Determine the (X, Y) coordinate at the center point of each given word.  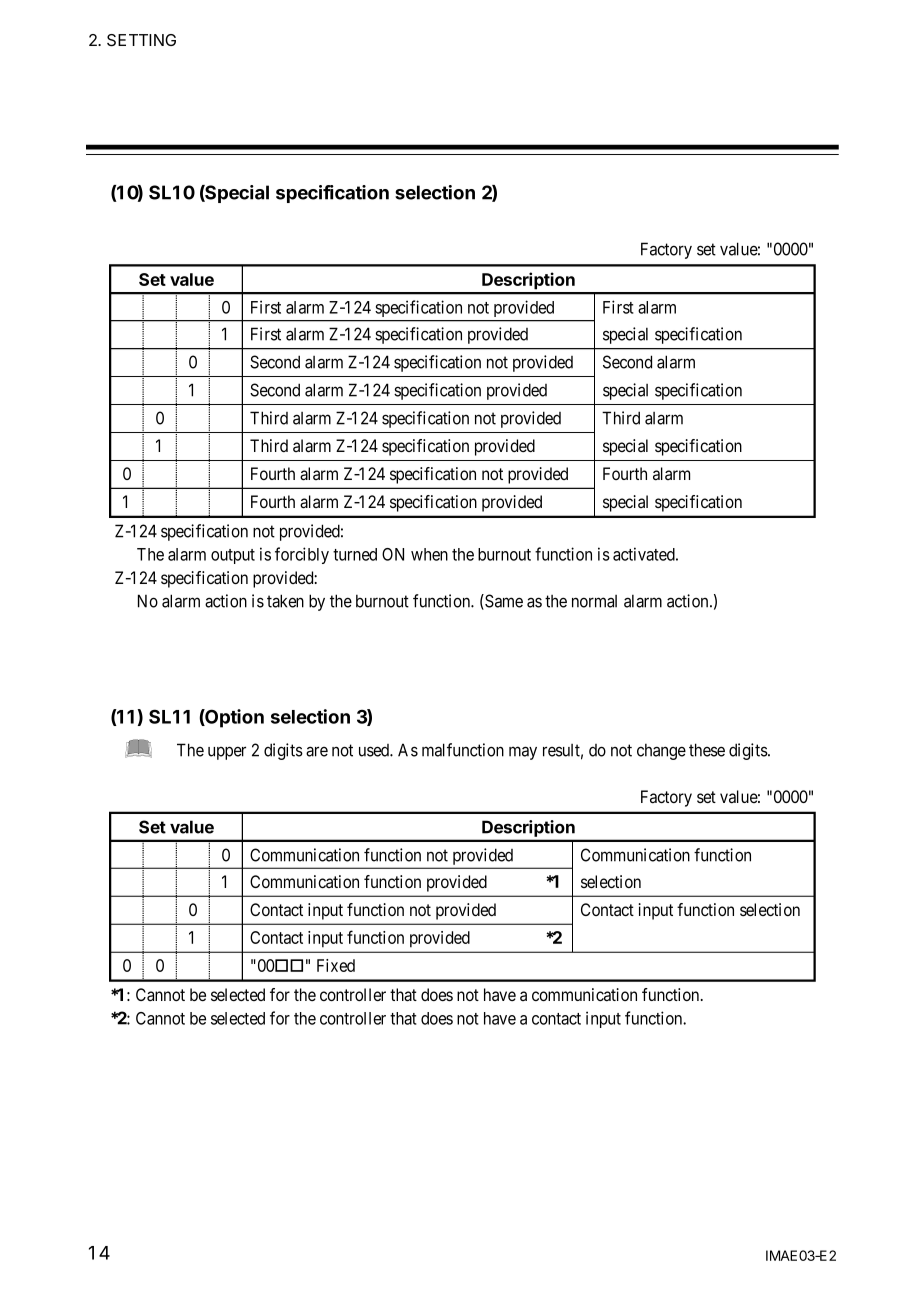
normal (594, 601)
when (429, 554)
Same (503, 602)
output (233, 556)
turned (355, 554)
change (661, 752)
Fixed (336, 965)
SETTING (141, 40)
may (523, 753)
